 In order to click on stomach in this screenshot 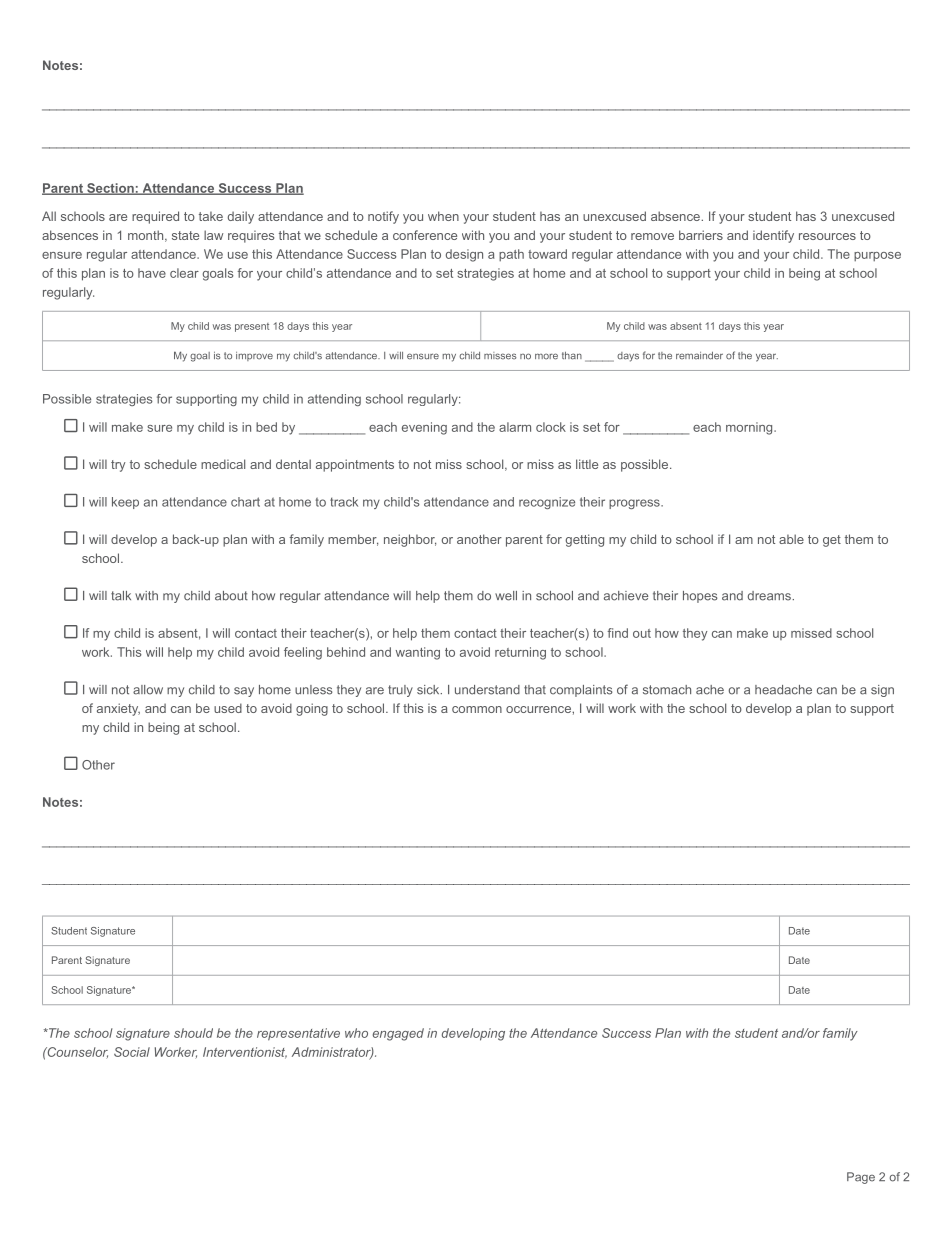, I will do `click(667, 690)`.
